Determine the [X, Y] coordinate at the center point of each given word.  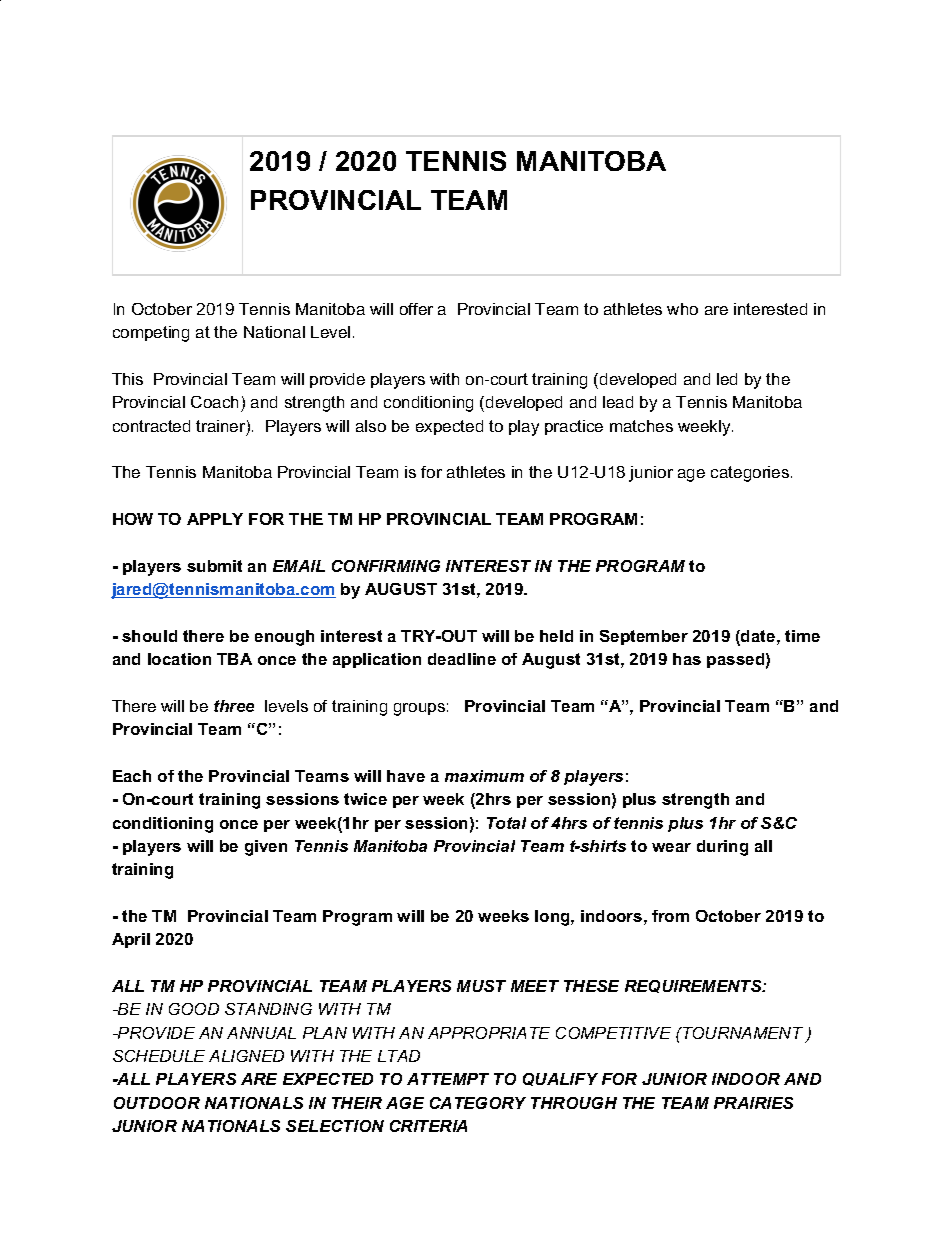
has [687, 659]
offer [416, 309]
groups [419, 709]
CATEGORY [478, 1103]
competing [151, 334]
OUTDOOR [157, 1103]
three [234, 706]
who [682, 309]
